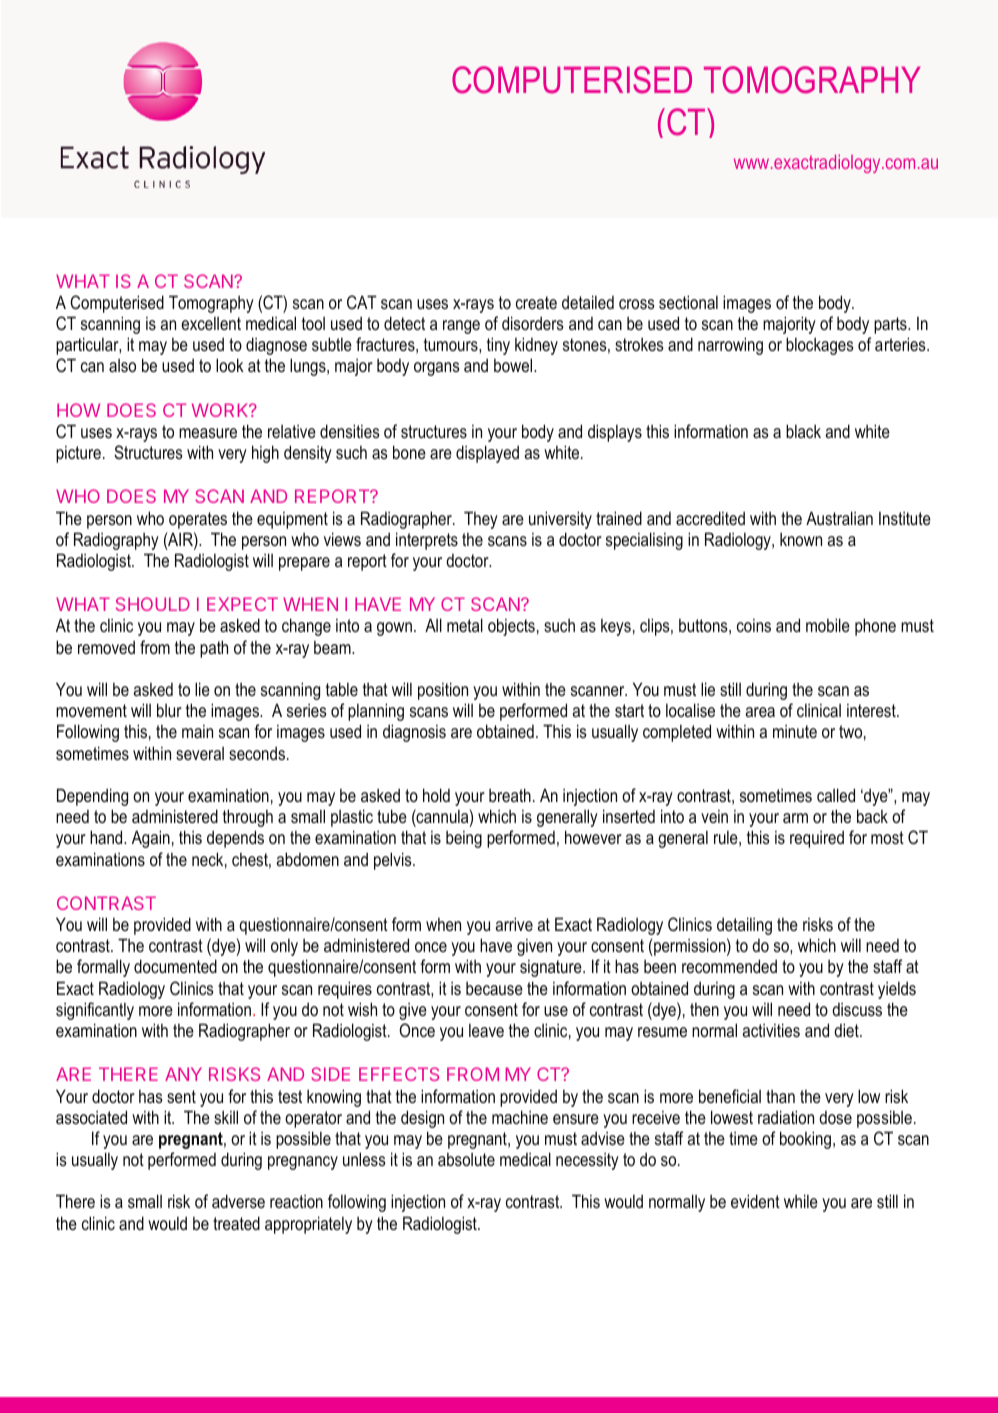  I want to click on adverse, so click(238, 1201).
